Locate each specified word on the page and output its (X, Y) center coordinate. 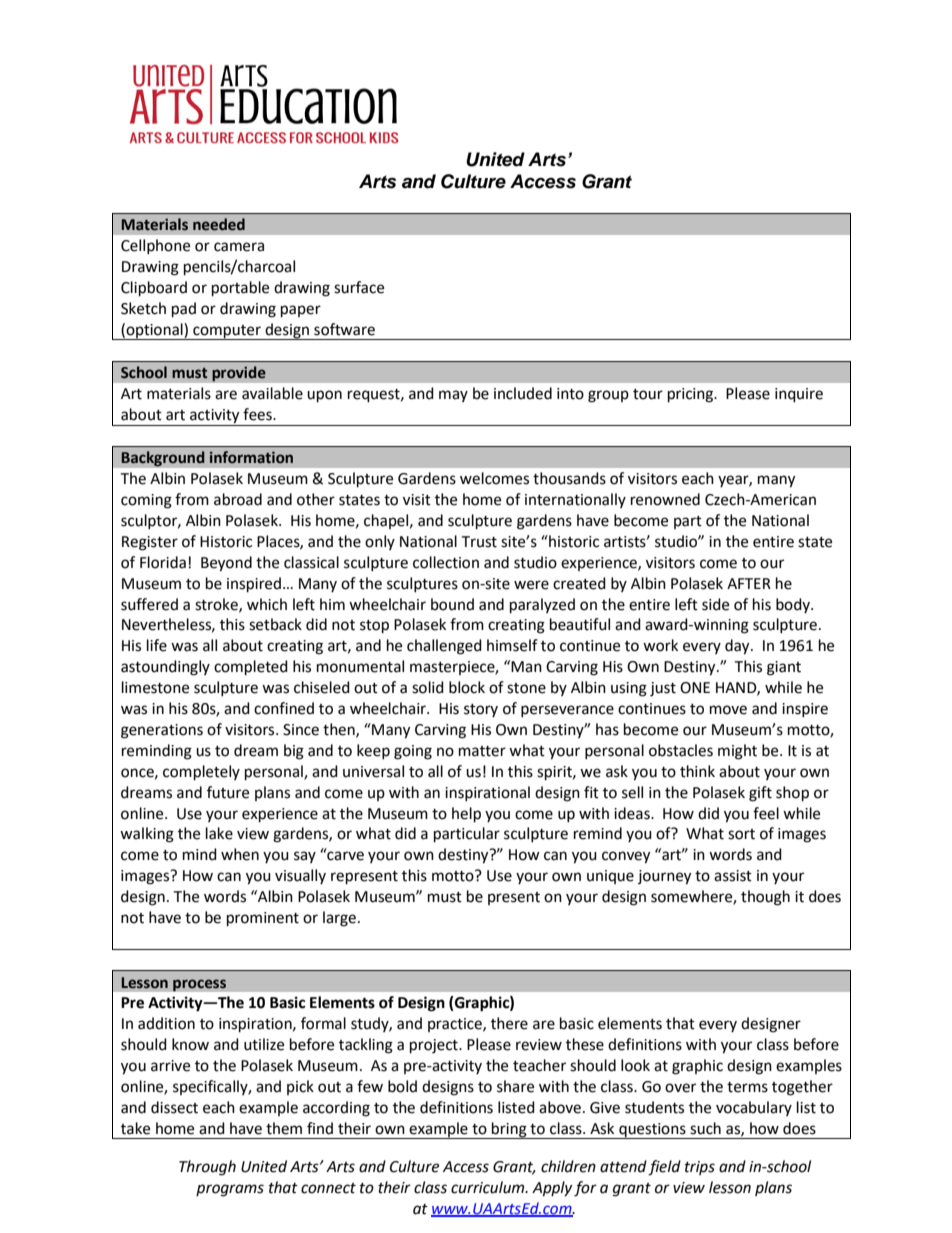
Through (207, 1168)
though (765, 898)
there (509, 1023)
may (453, 396)
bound (452, 604)
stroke (217, 605)
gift (760, 794)
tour (648, 394)
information (251, 457)
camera (239, 247)
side (715, 604)
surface (359, 287)
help (466, 815)
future (228, 792)
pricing (692, 395)
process (199, 985)
